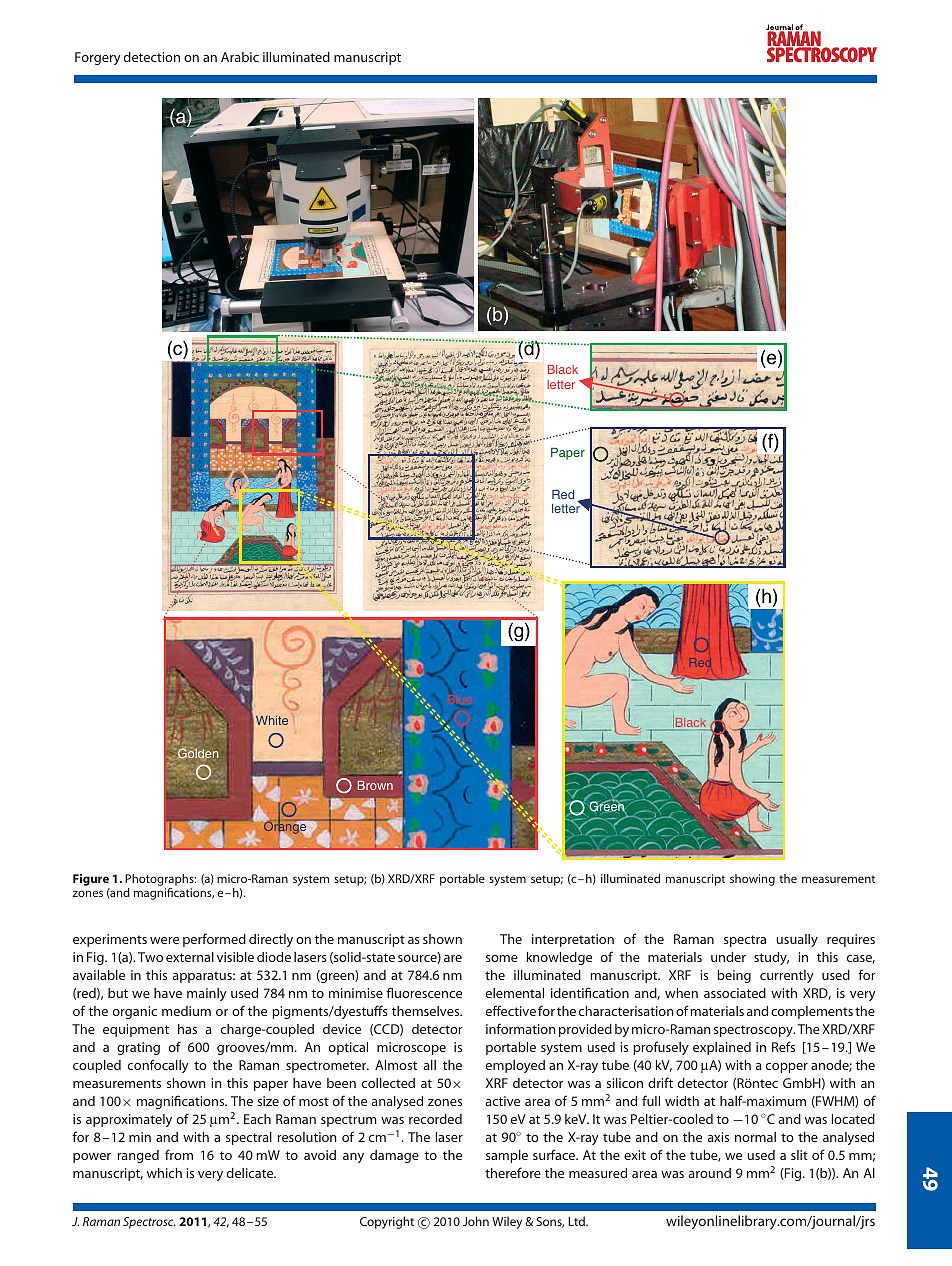 Image resolution: width=952 pixels, height=1266 pixels. Describe the element at coordinates (375, 785) in the screenshot. I see `Brown` at that location.
